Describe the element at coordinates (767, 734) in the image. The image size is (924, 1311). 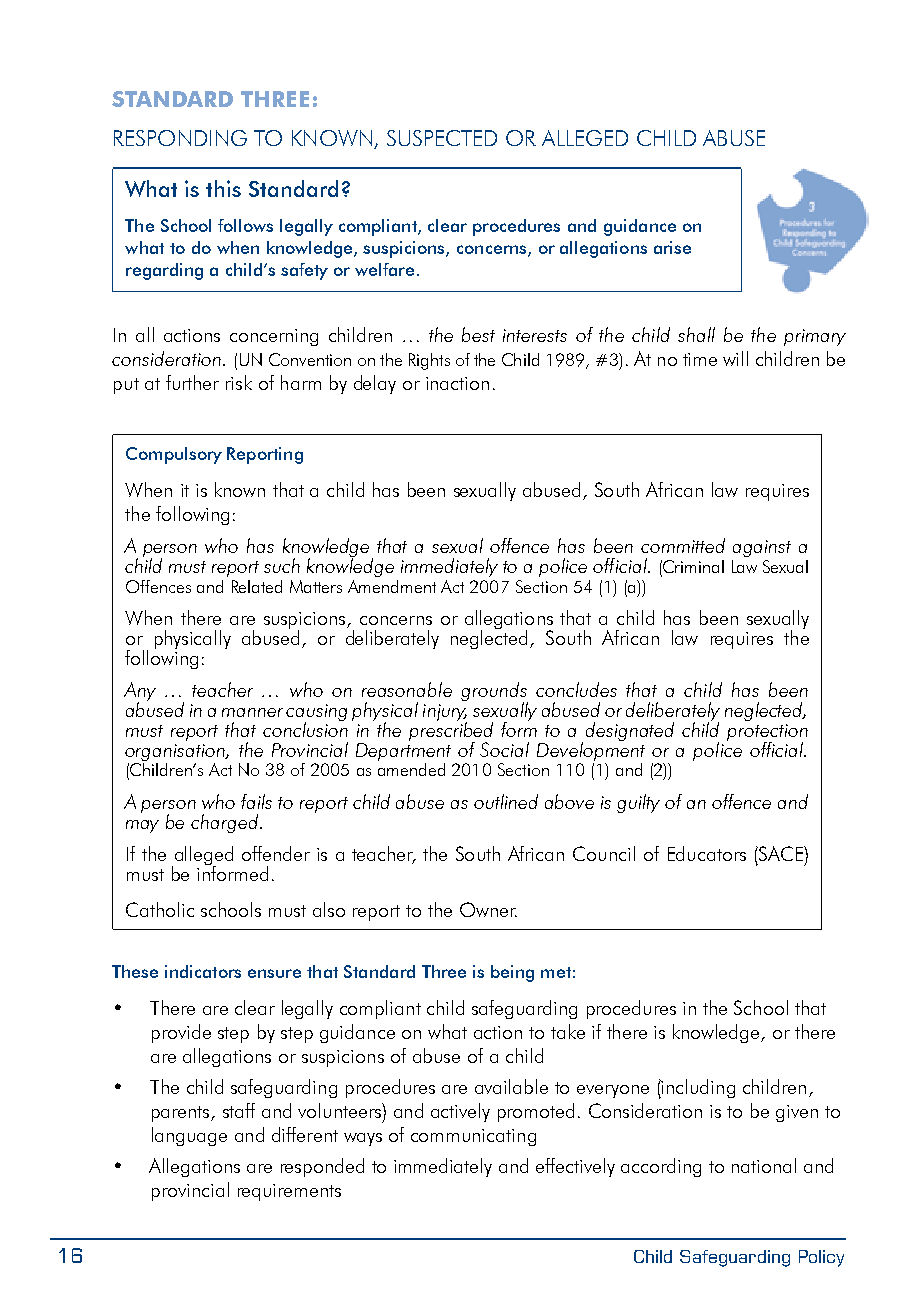
I see `protection` at that location.
